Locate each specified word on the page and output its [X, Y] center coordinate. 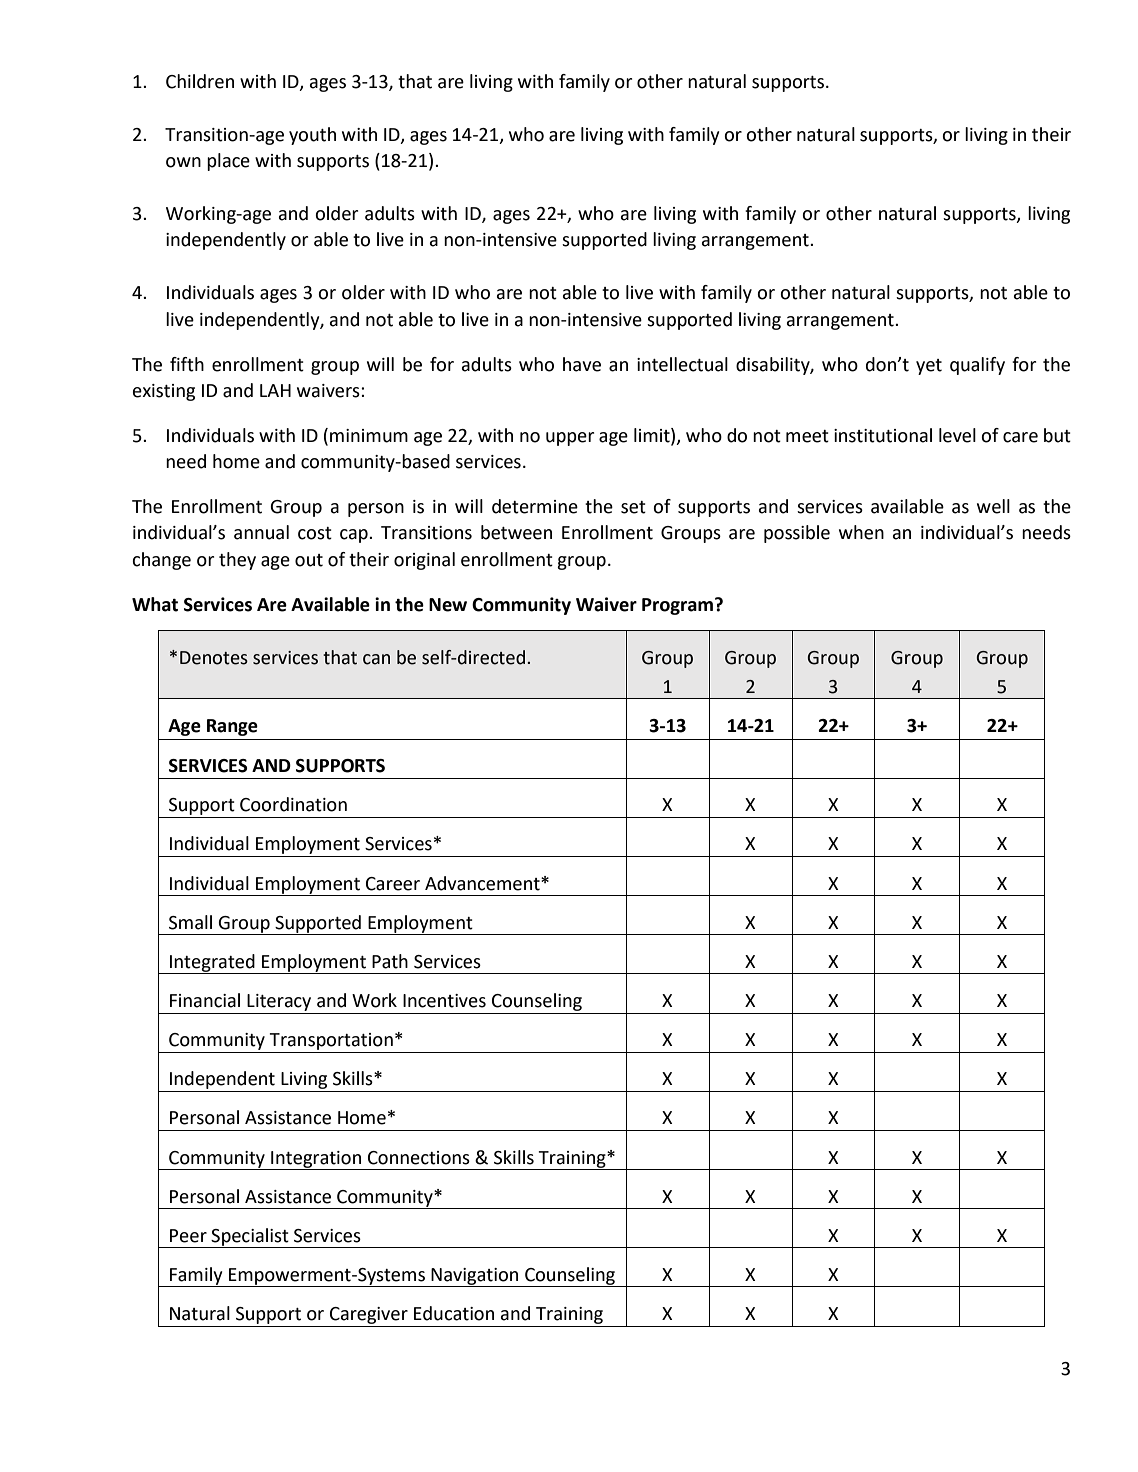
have [582, 364]
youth [312, 136]
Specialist [250, 1238]
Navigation [475, 1277]
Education [454, 1313]
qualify [977, 366]
